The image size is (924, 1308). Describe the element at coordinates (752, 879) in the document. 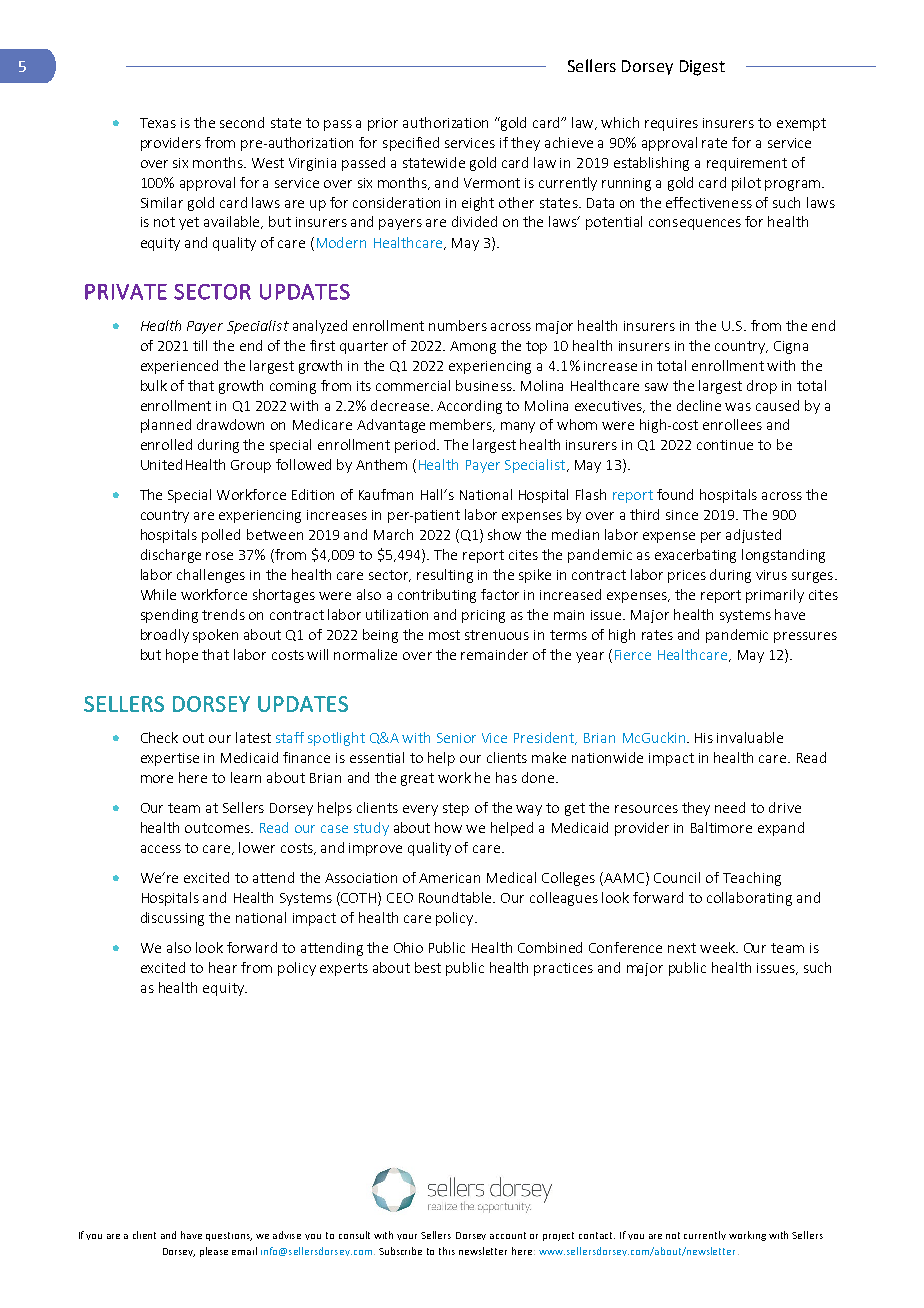

I see `Teaching` at that location.
